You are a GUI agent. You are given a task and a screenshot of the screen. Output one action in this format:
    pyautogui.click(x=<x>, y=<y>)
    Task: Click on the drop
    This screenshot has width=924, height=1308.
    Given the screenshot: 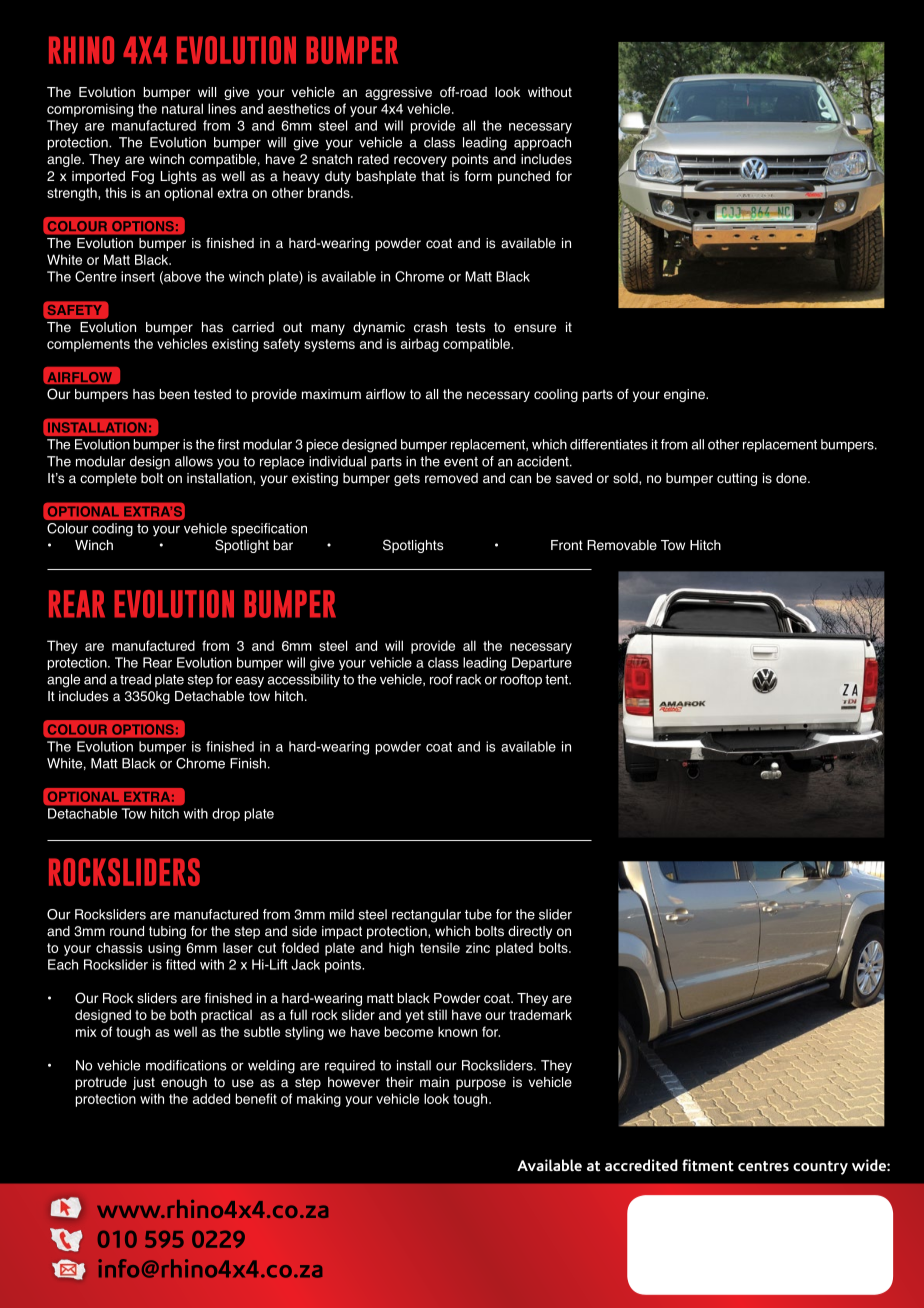 What is the action you would take?
    pyautogui.click(x=226, y=814)
